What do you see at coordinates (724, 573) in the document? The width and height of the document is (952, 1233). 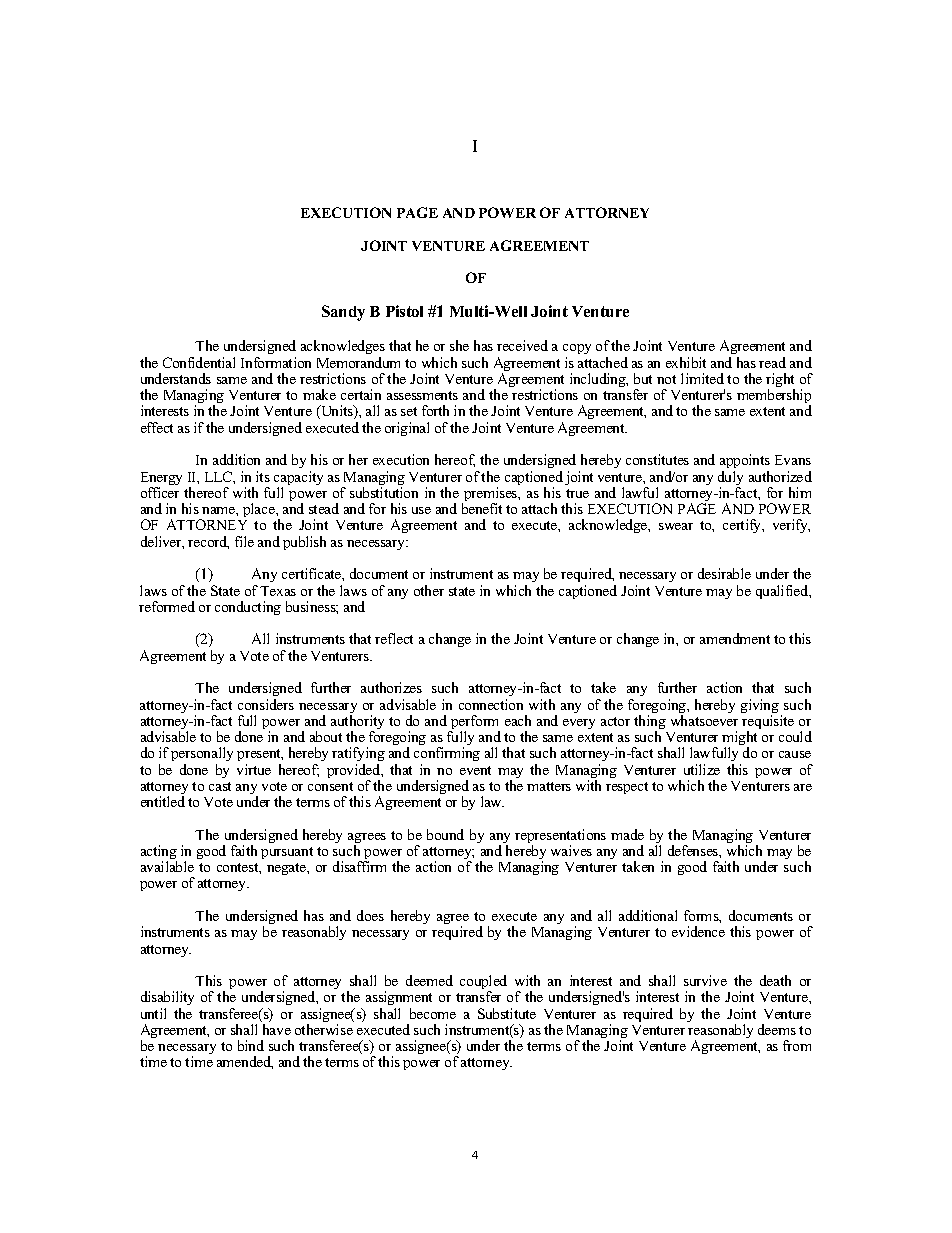 I see `desirable` at bounding box center [724, 573].
